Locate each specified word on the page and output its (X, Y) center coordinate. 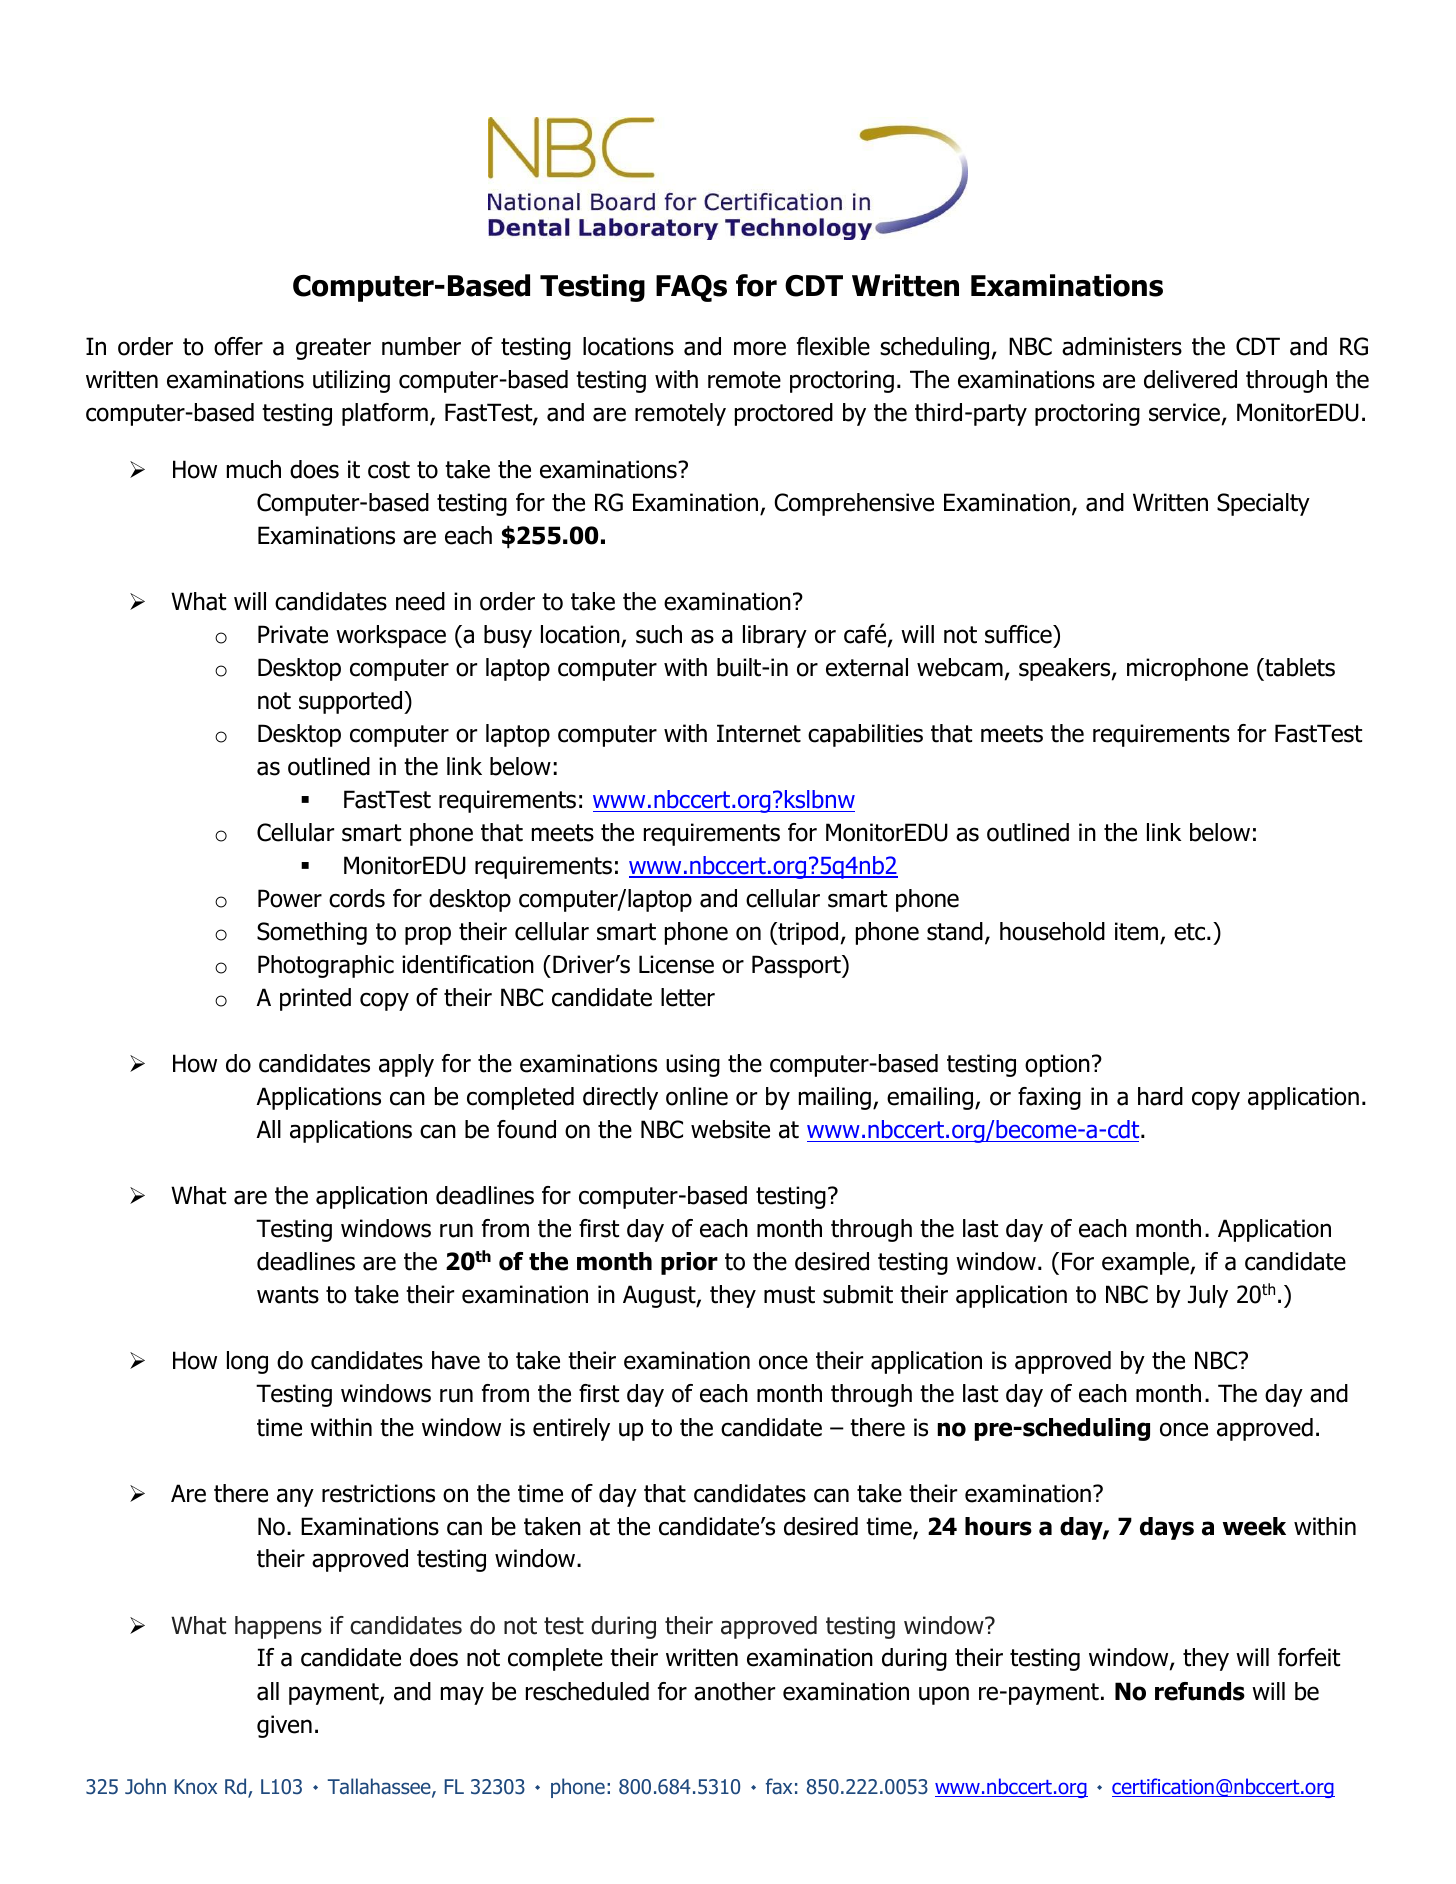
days (1167, 1528)
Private (293, 634)
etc (1191, 932)
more (760, 348)
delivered (1190, 379)
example (1146, 1263)
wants (288, 1295)
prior (689, 1263)
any (295, 1497)
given (284, 1726)
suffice (1019, 634)
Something (312, 933)
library (775, 636)
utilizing (351, 381)
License (676, 964)
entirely (571, 1429)
